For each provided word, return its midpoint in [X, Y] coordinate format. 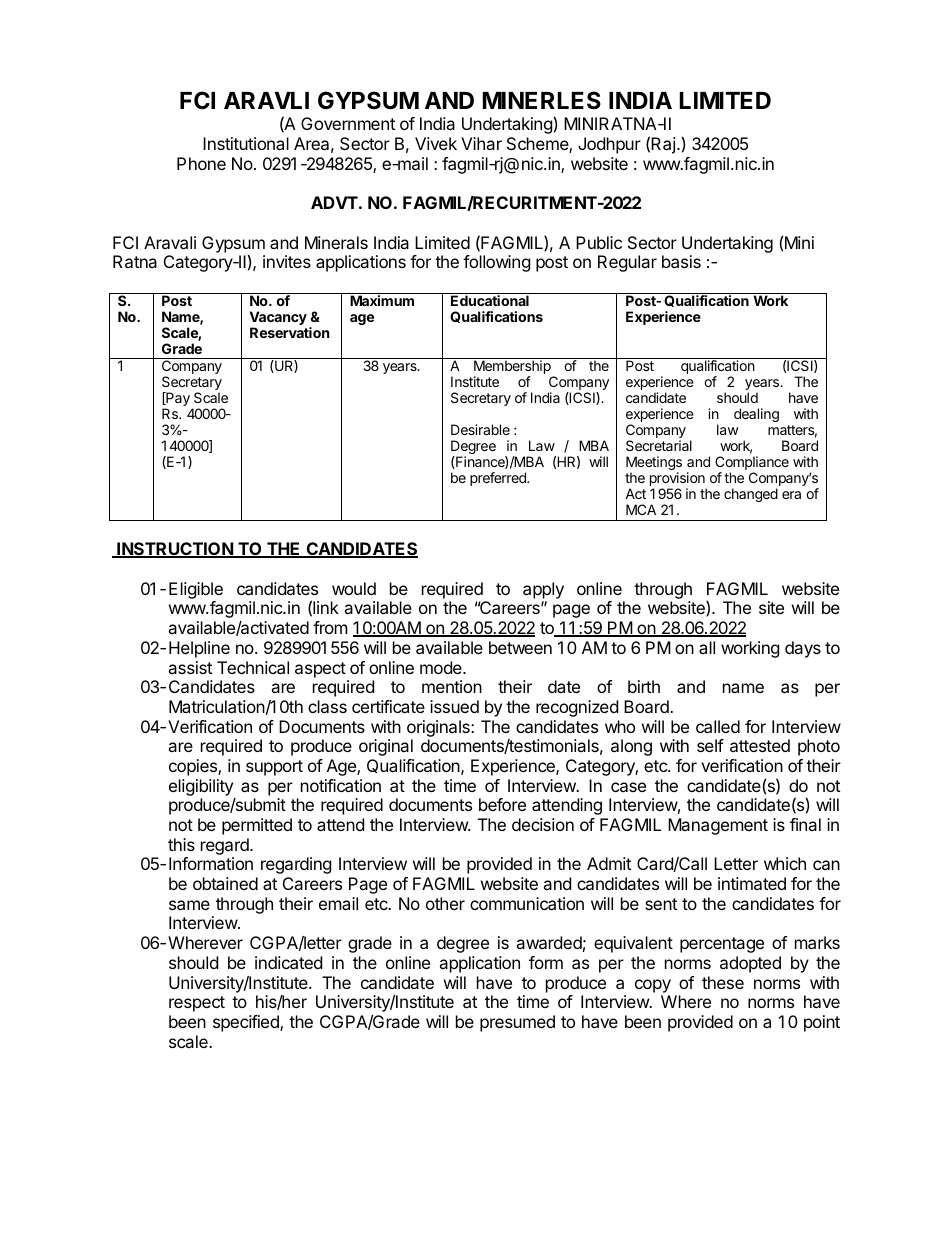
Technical [253, 667]
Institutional [246, 143]
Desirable [480, 429]
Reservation [289, 332]
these [723, 982]
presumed [517, 1023]
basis [681, 261]
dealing [756, 415]
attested [760, 745]
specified [247, 1023]
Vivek [436, 143]
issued [454, 706]
